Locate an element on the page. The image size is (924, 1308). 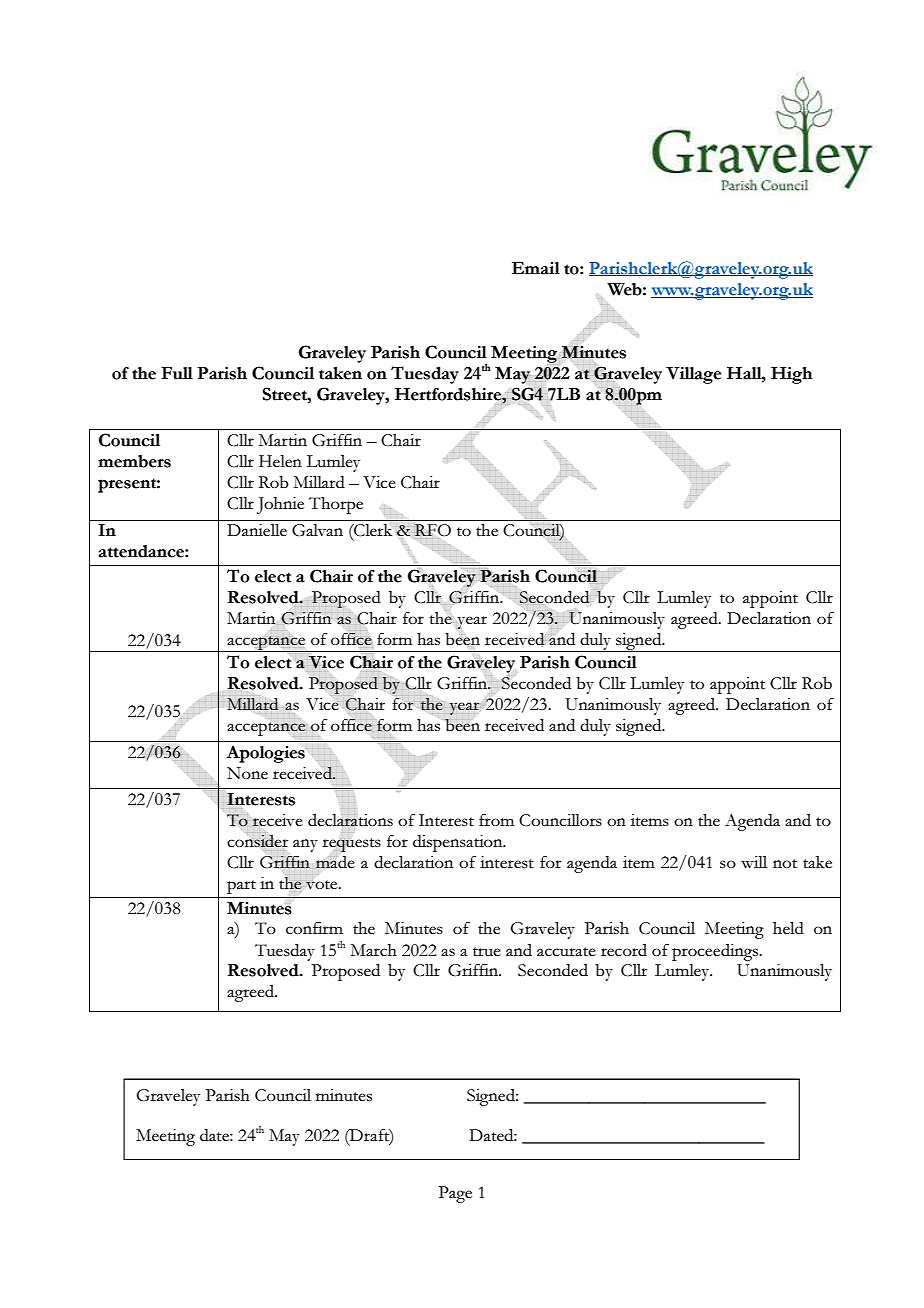
Page is located at coordinates (455, 1194).
